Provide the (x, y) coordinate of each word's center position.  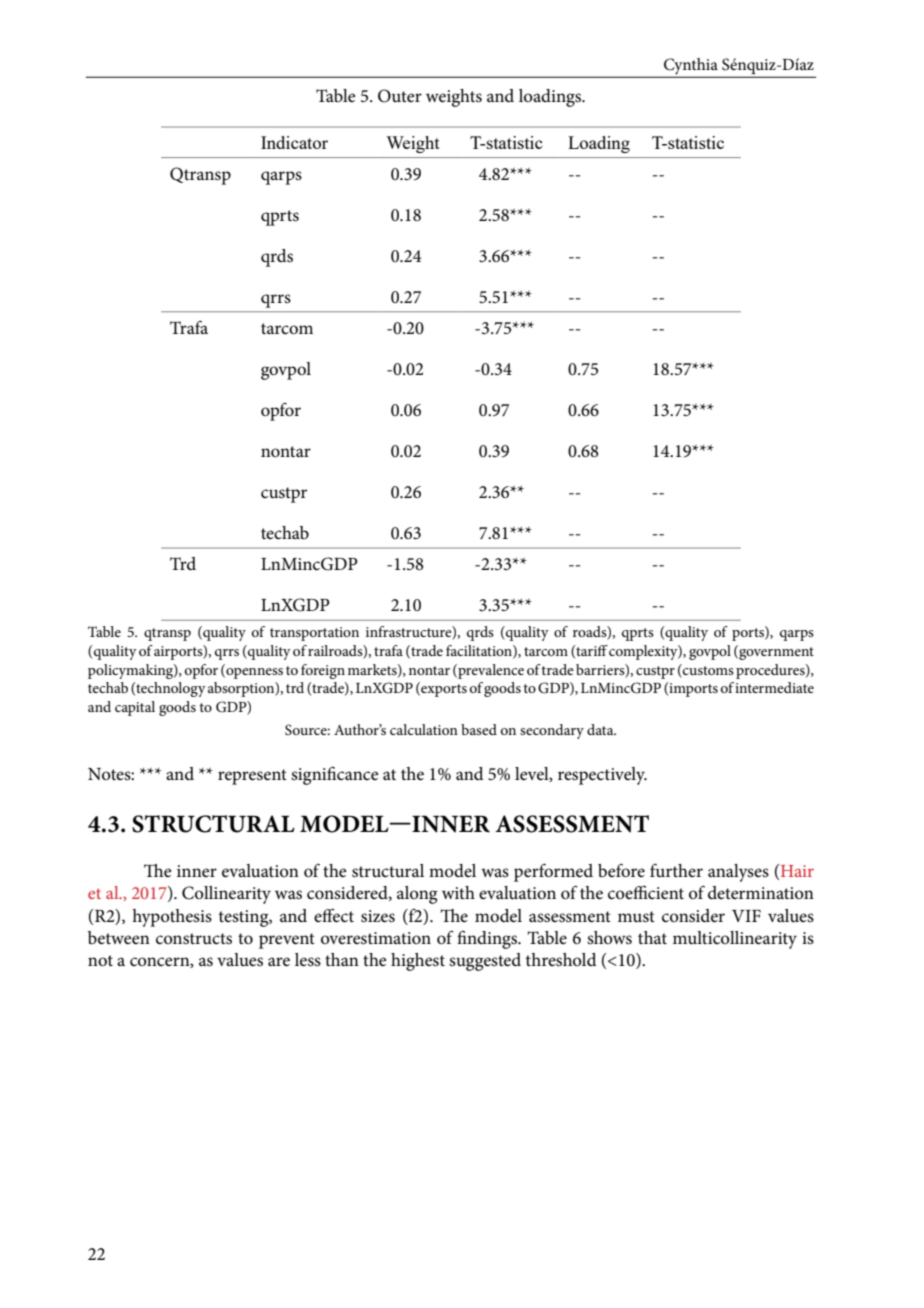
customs (707, 669)
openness (253, 673)
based (479, 729)
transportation (314, 634)
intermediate (774, 687)
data (601, 729)
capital (135, 708)
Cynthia (691, 67)
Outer (400, 96)
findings (488, 940)
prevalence (490, 671)
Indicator (294, 142)
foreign (323, 671)
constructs (194, 939)
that (652, 937)
